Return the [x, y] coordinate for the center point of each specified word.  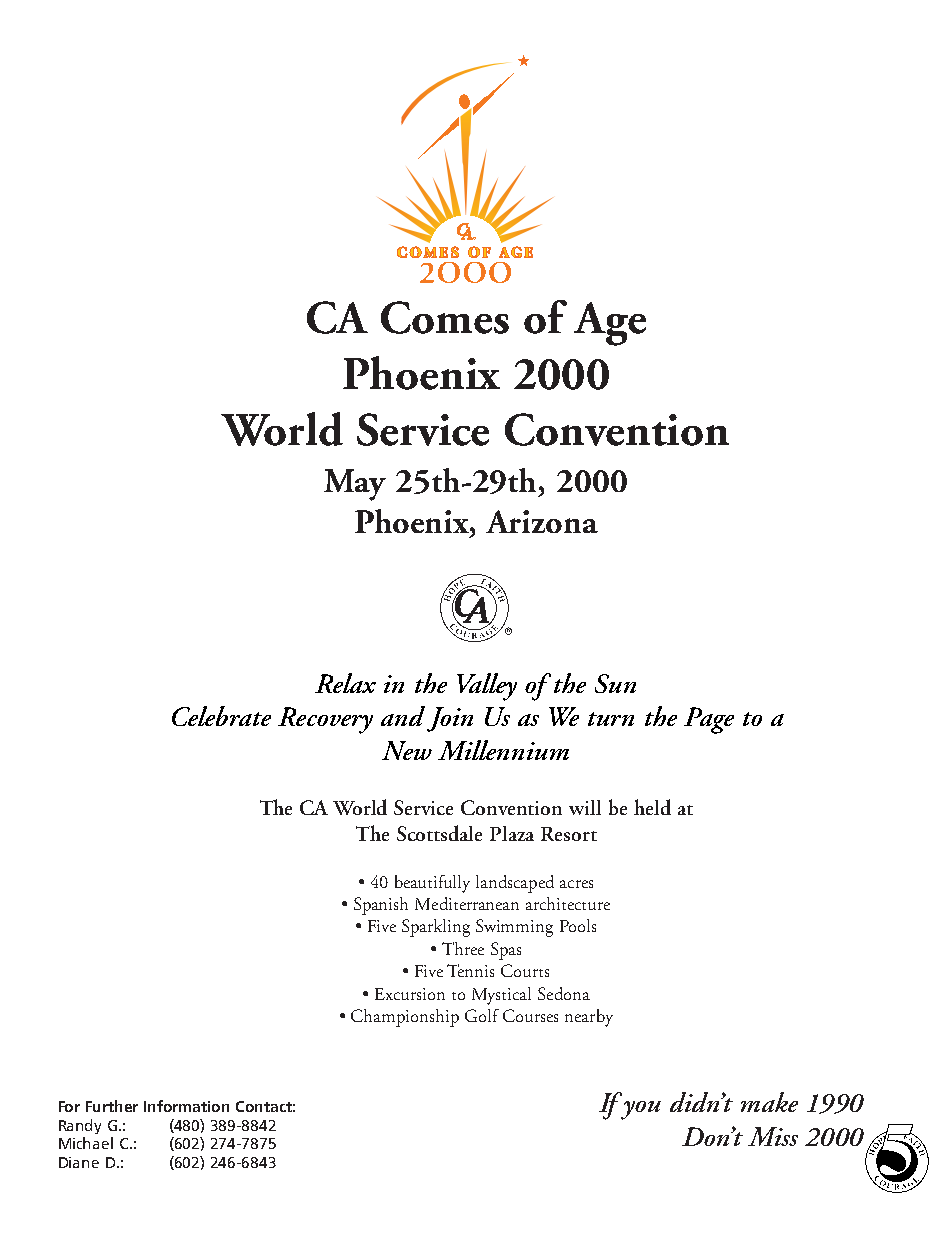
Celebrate [221, 716]
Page [709, 720]
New [407, 750]
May [355, 485]
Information [186, 1106]
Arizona [542, 521]
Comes [445, 317]
